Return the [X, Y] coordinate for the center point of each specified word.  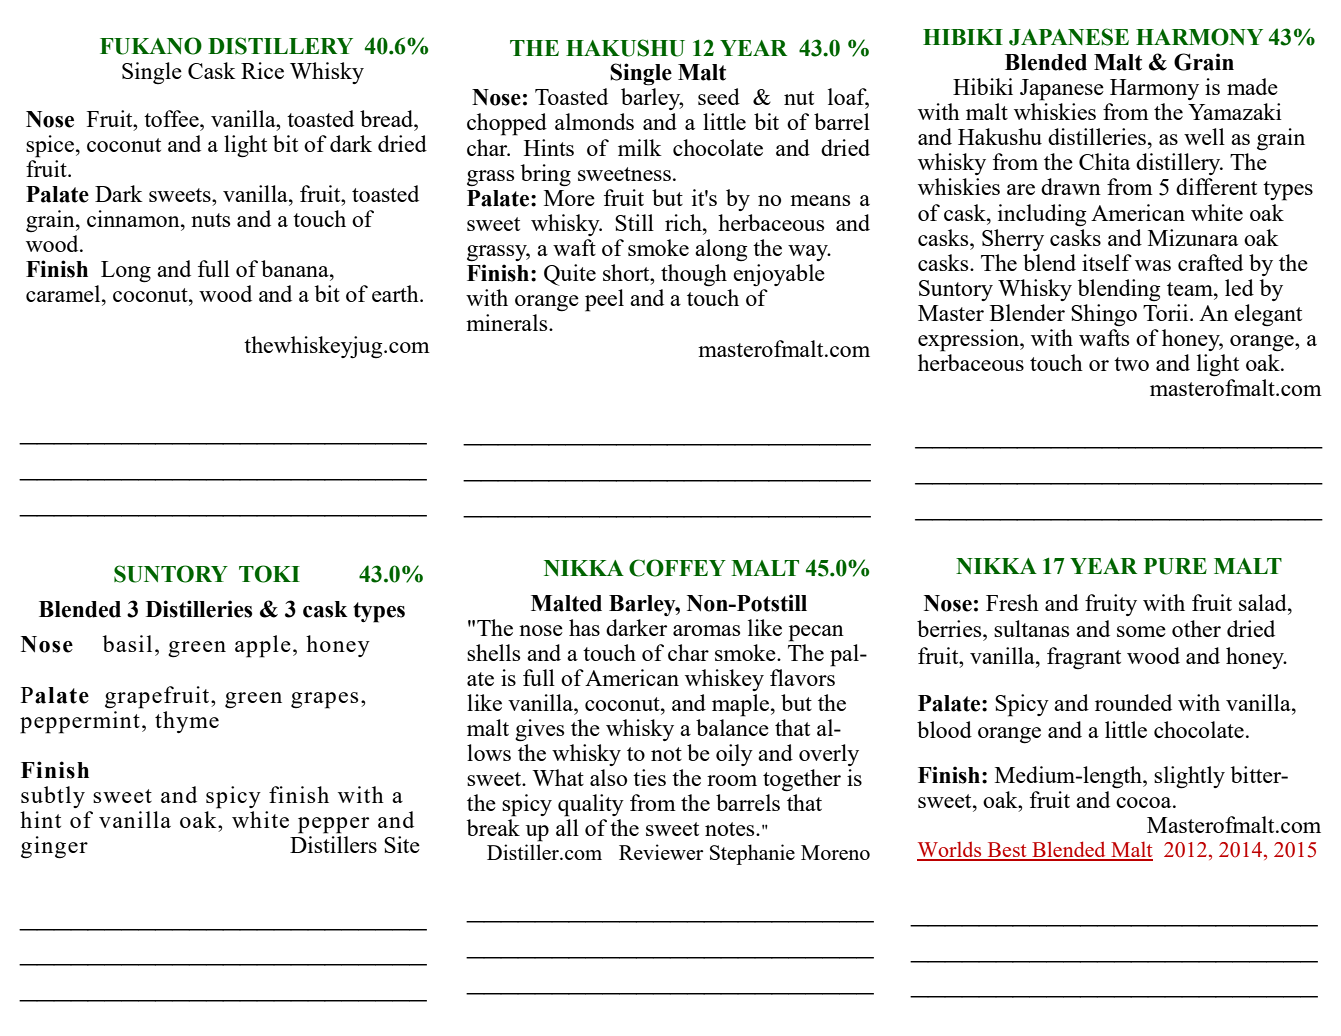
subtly [53, 797]
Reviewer [661, 852]
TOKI [269, 574]
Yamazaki [1235, 111]
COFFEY [677, 568]
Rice [262, 70]
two [1131, 364]
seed [719, 96]
